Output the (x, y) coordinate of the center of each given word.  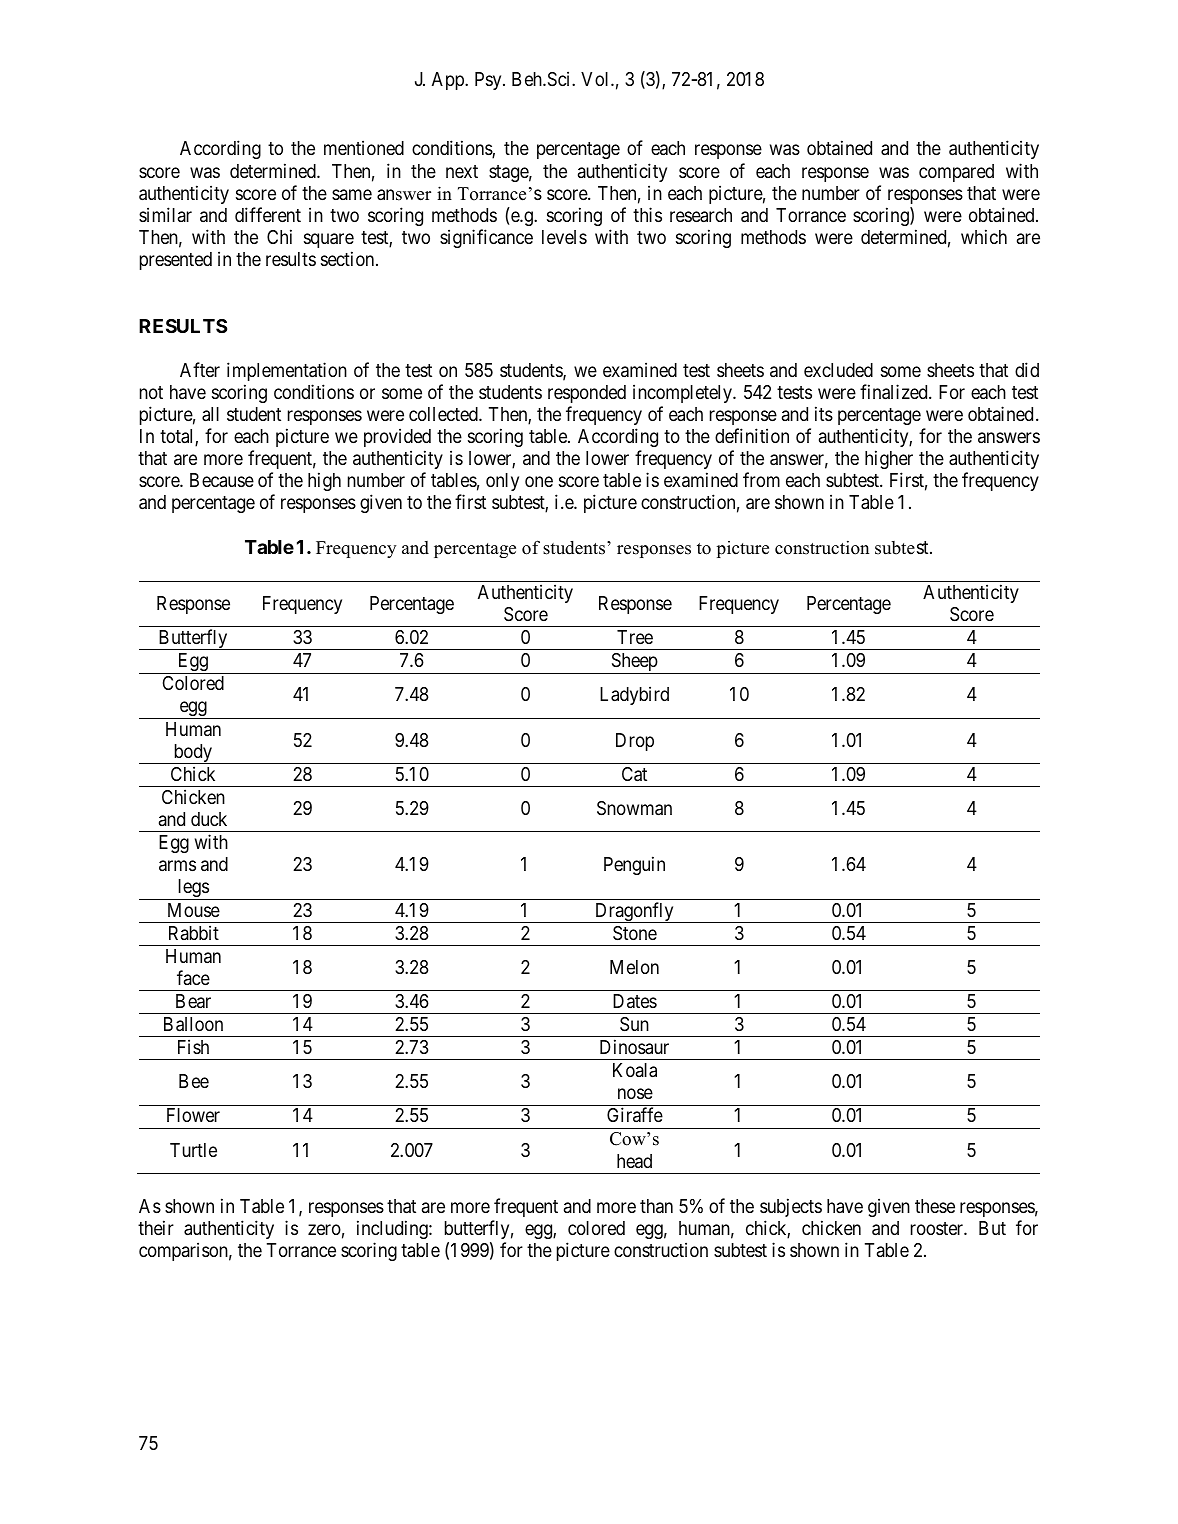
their (156, 1227)
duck (209, 819)
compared (956, 173)
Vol (596, 79)
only (502, 482)
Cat (634, 774)
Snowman (634, 808)
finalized (895, 392)
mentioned (364, 147)
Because (222, 480)
